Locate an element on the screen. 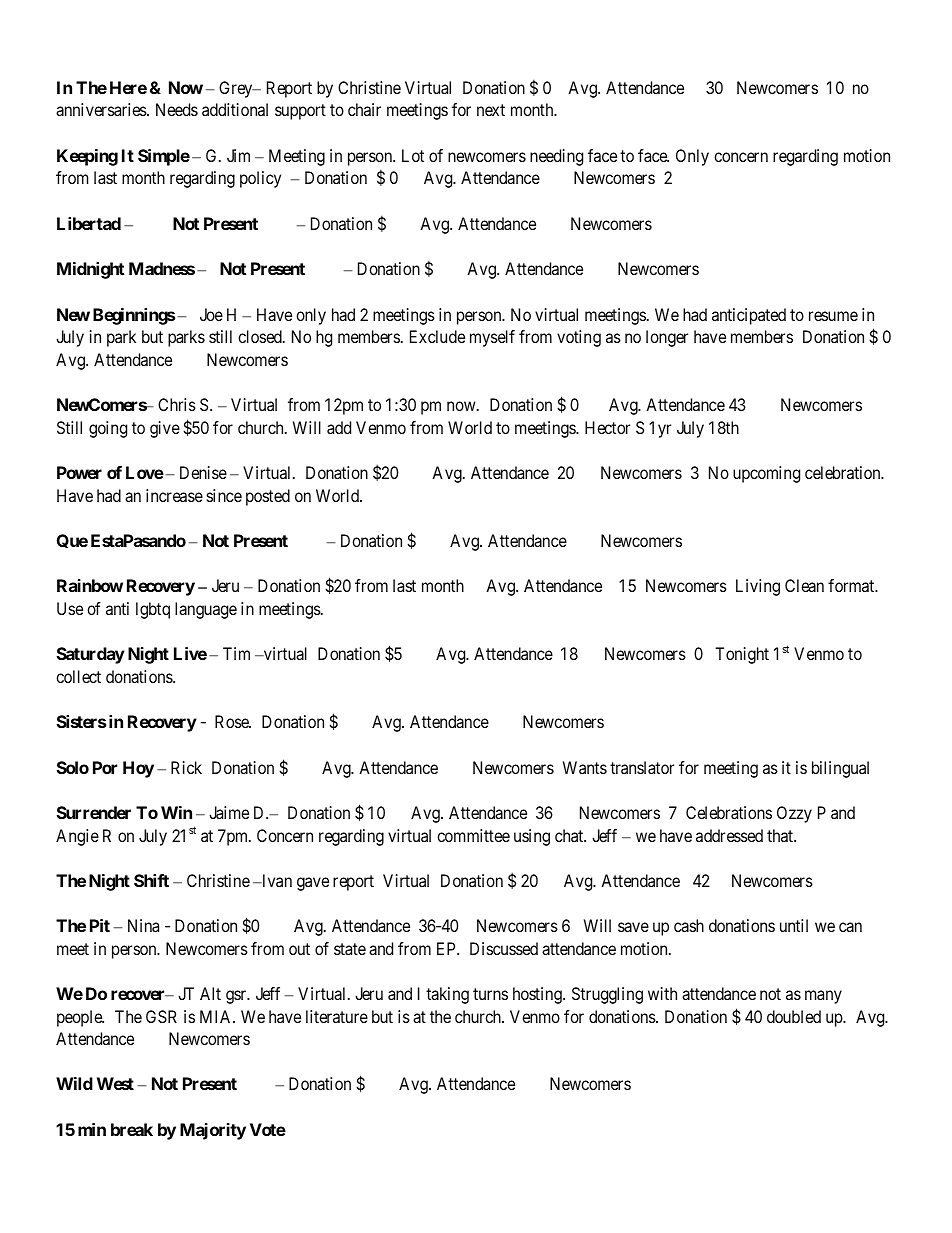  Tim is located at coordinates (236, 653).
